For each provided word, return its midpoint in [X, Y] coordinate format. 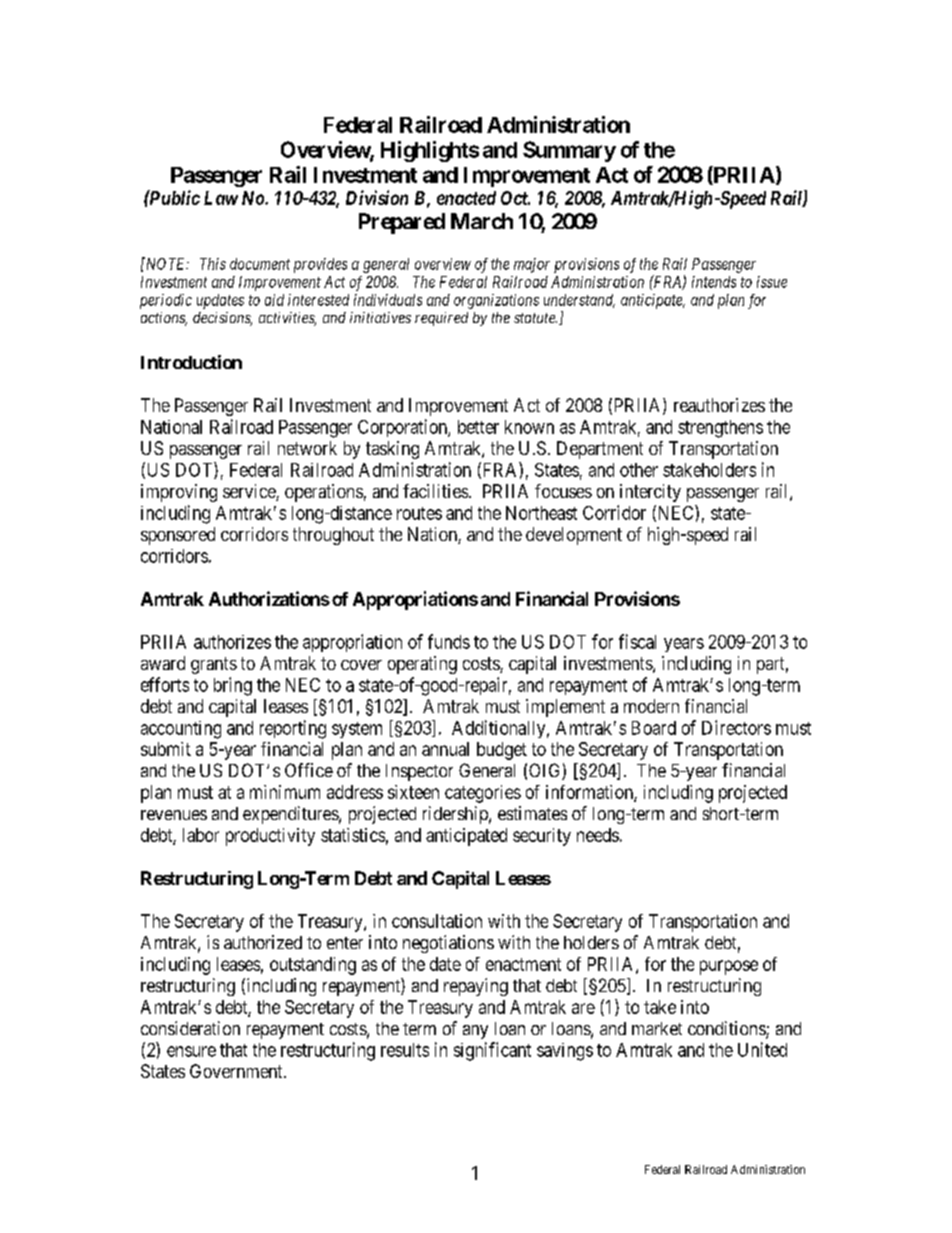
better [478, 427]
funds [449, 641]
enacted [466, 198]
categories [483, 794]
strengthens [720, 429]
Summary [569, 151]
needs [598, 835]
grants [214, 665]
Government [237, 1071]
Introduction [191, 362]
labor [201, 835]
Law [221, 198]
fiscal [637, 641]
